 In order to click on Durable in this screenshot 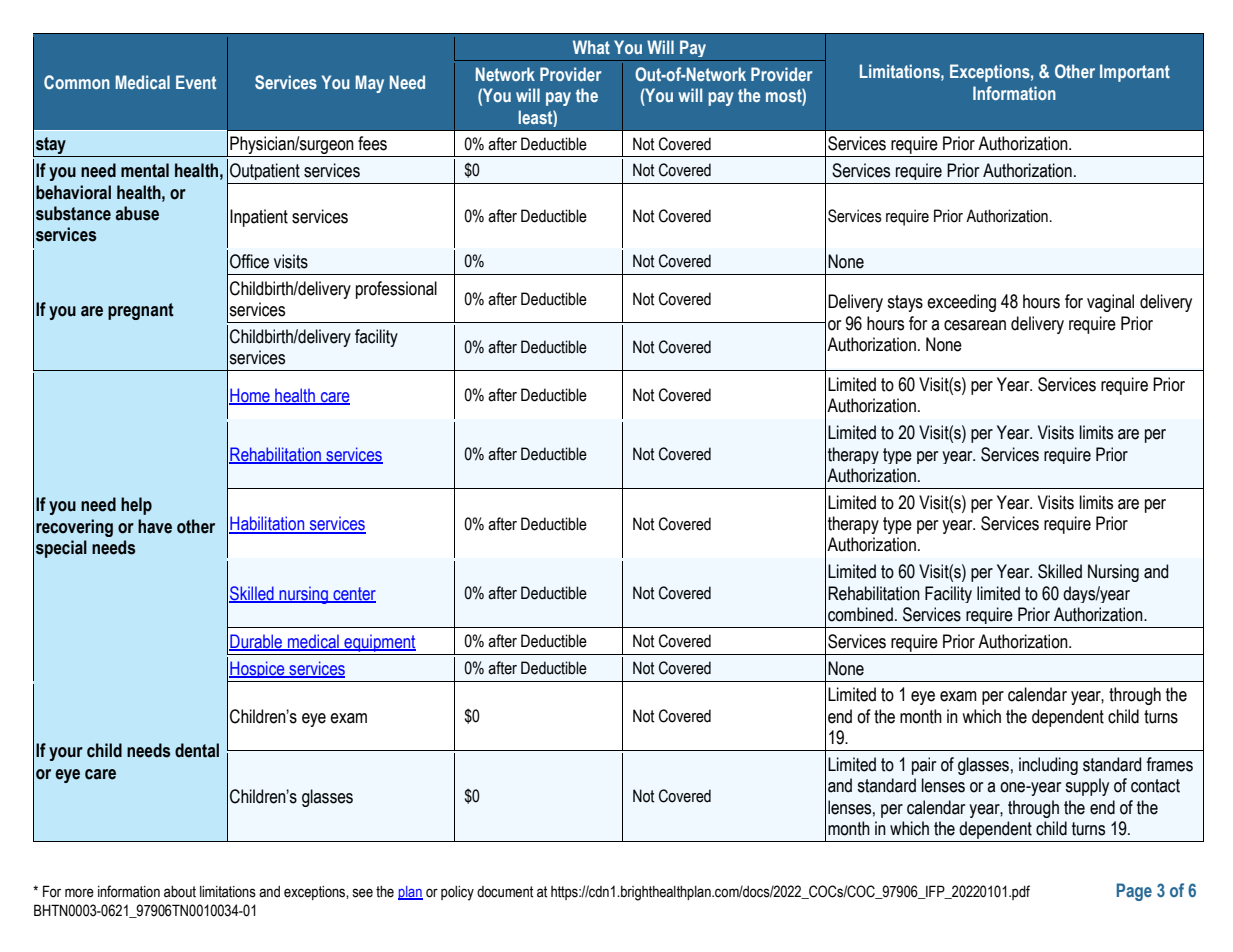, I will do `click(257, 642)`.
